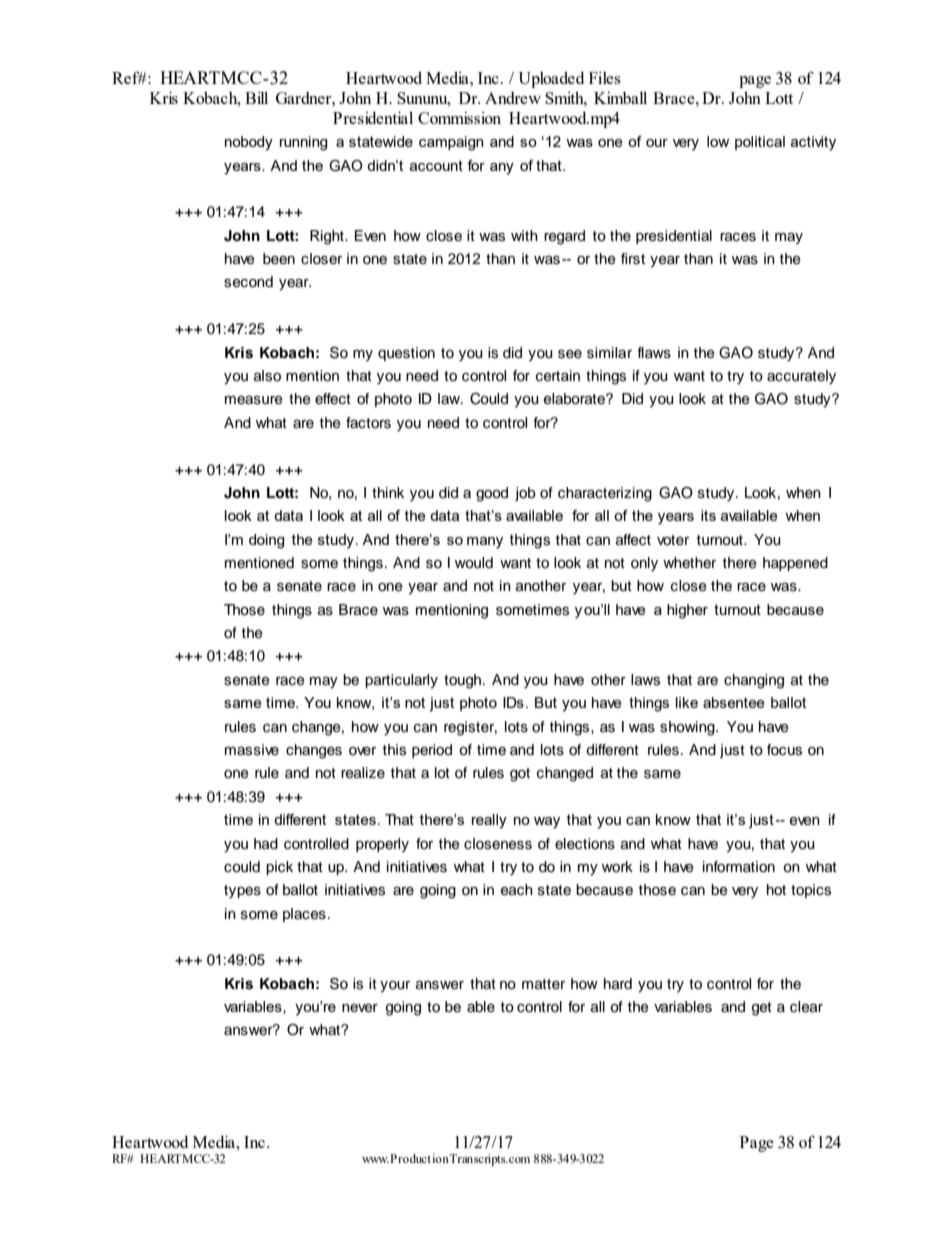 The height and width of the screenshot is (1233, 952). Describe the element at coordinates (266, 844) in the screenshot. I see `had` at that location.
